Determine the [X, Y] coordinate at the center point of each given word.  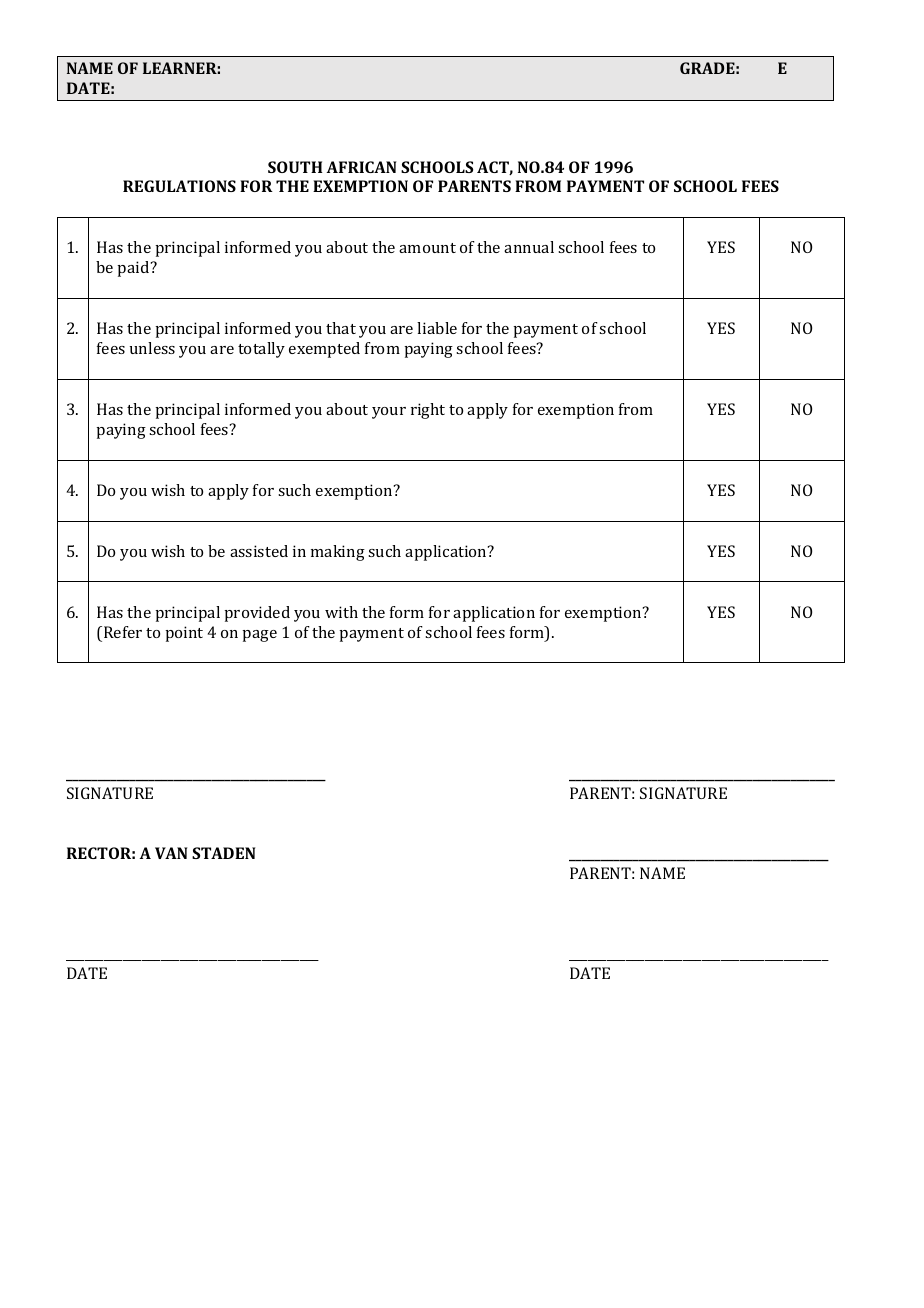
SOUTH [295, 167]
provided [257, 614]
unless [152, 348]
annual [529, 247]
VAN [171, 853]
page [259, 636]
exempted [324, 350]
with [341, 612]
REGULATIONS [179, 186]
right [428, 411]
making [338, 553]
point [184, 634]
